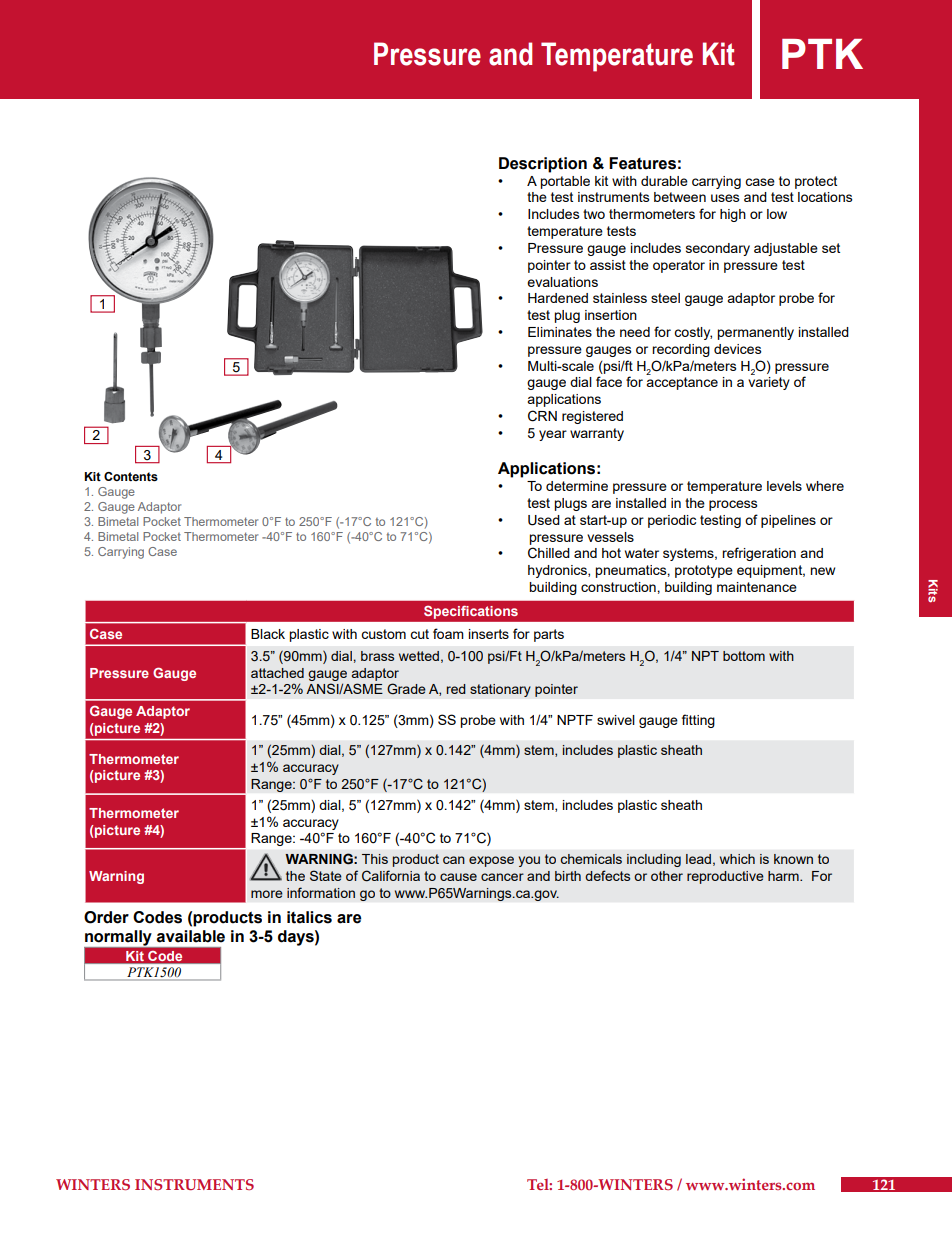 The width and height of the screenshot is (952, 1233). Describe the element at coordinates (131, 477) in the screenshot. I see `Contents` at that location.
